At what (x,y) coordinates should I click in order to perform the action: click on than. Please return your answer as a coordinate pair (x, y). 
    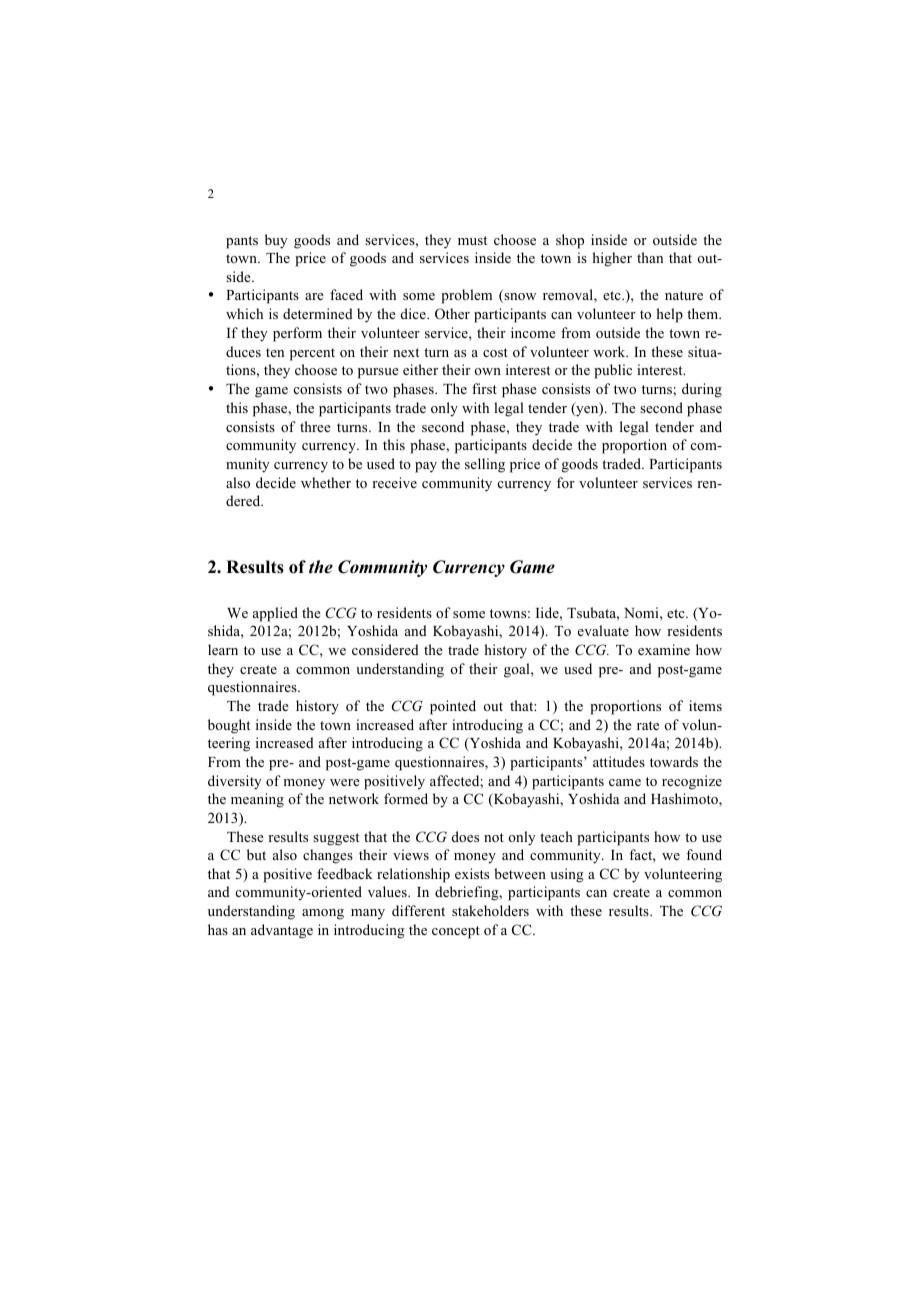
    Looking at the image, I should click on (650, 257).
